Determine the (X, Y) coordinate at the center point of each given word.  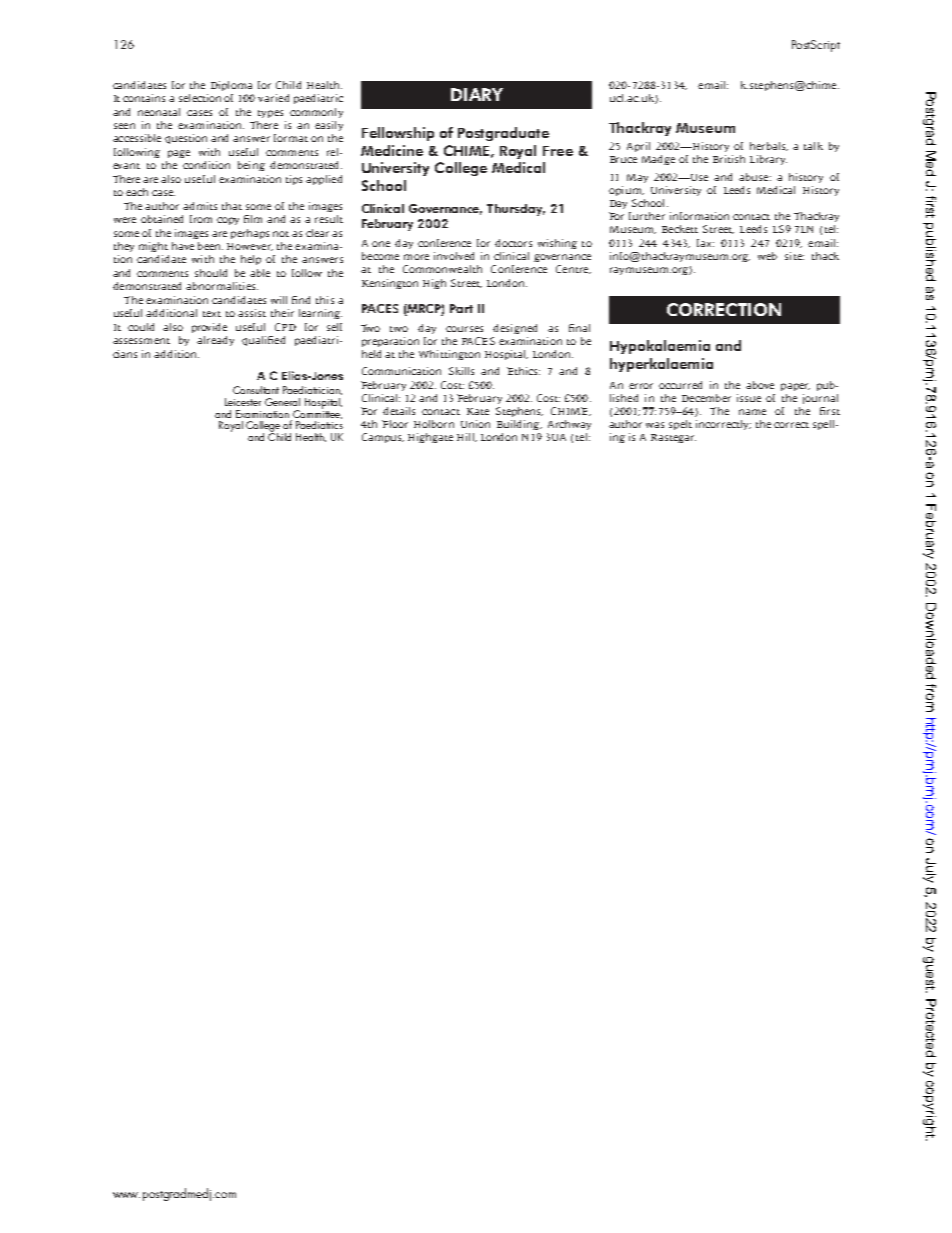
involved (454, 256)
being (251, 166)
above (760, 385)
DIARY (477, 94)
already (215, 341)
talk (813, 146)
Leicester (243, 402)
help (251, 260)
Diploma (231, 86)
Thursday (516, 210)
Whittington (449, 355)
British (729, 159)
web (767, 256)
